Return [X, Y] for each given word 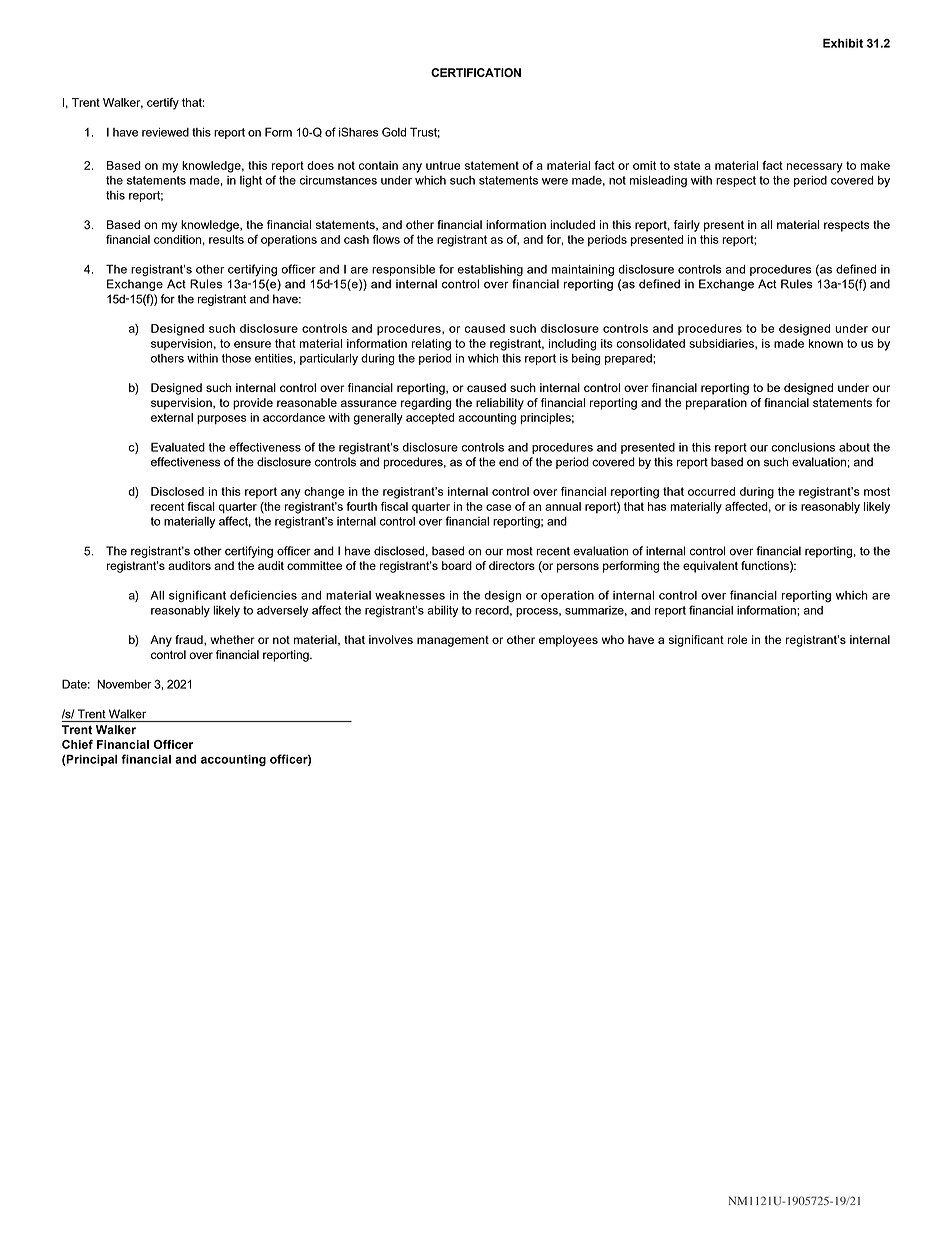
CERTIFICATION [476, 73]
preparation [716, 404]
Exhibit [843, 43]
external [172, 417]
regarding [426, 404]
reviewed [165, 132]
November [124, 684]
